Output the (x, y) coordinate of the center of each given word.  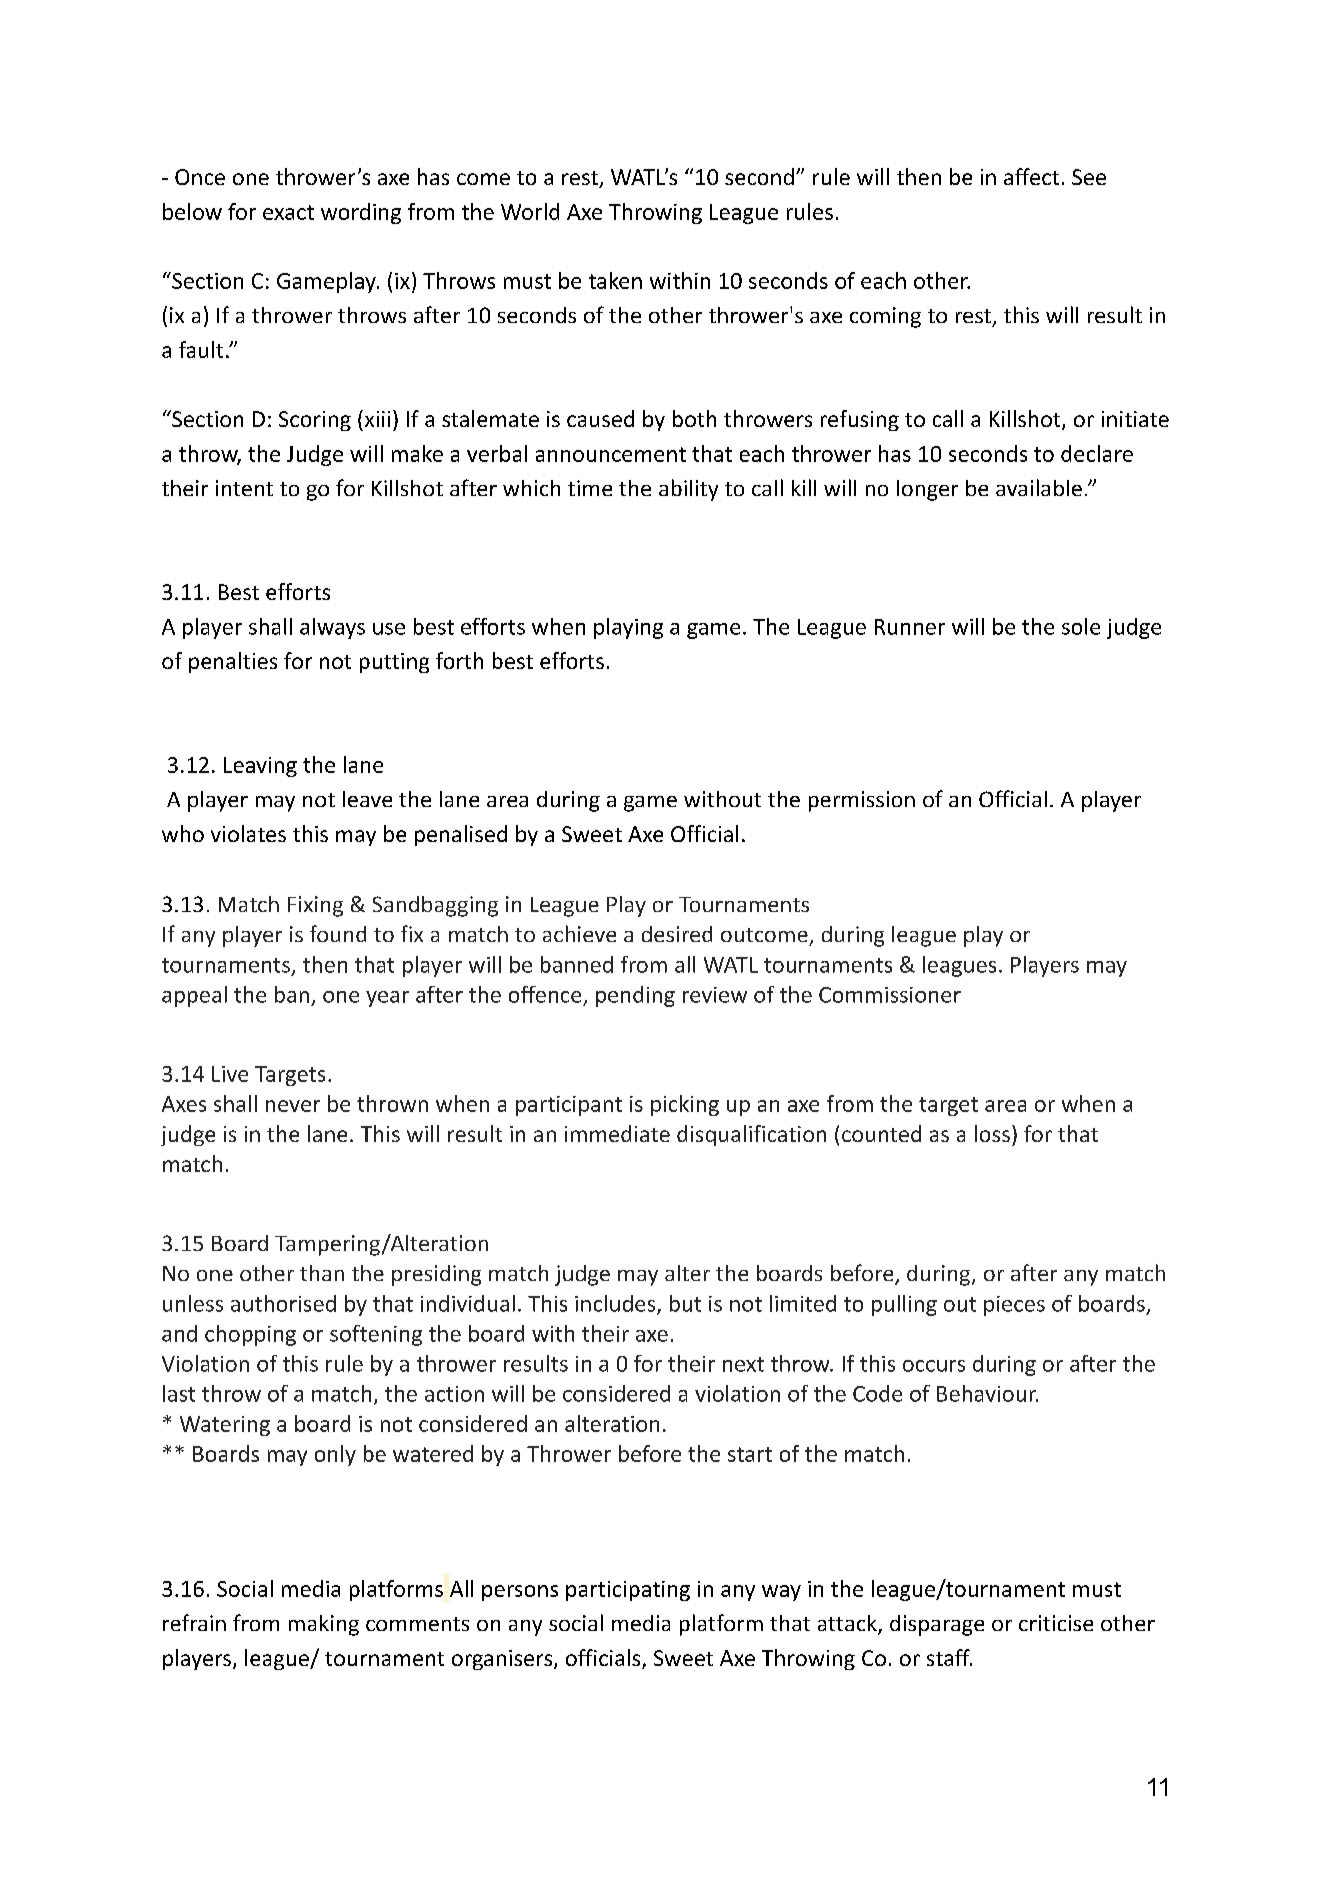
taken (615, 280)
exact (288, 212)
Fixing (315, 906)
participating (628, 1591)
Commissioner (890, 995)
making (324, 1625)
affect (1031, 176)
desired (677, 934)
